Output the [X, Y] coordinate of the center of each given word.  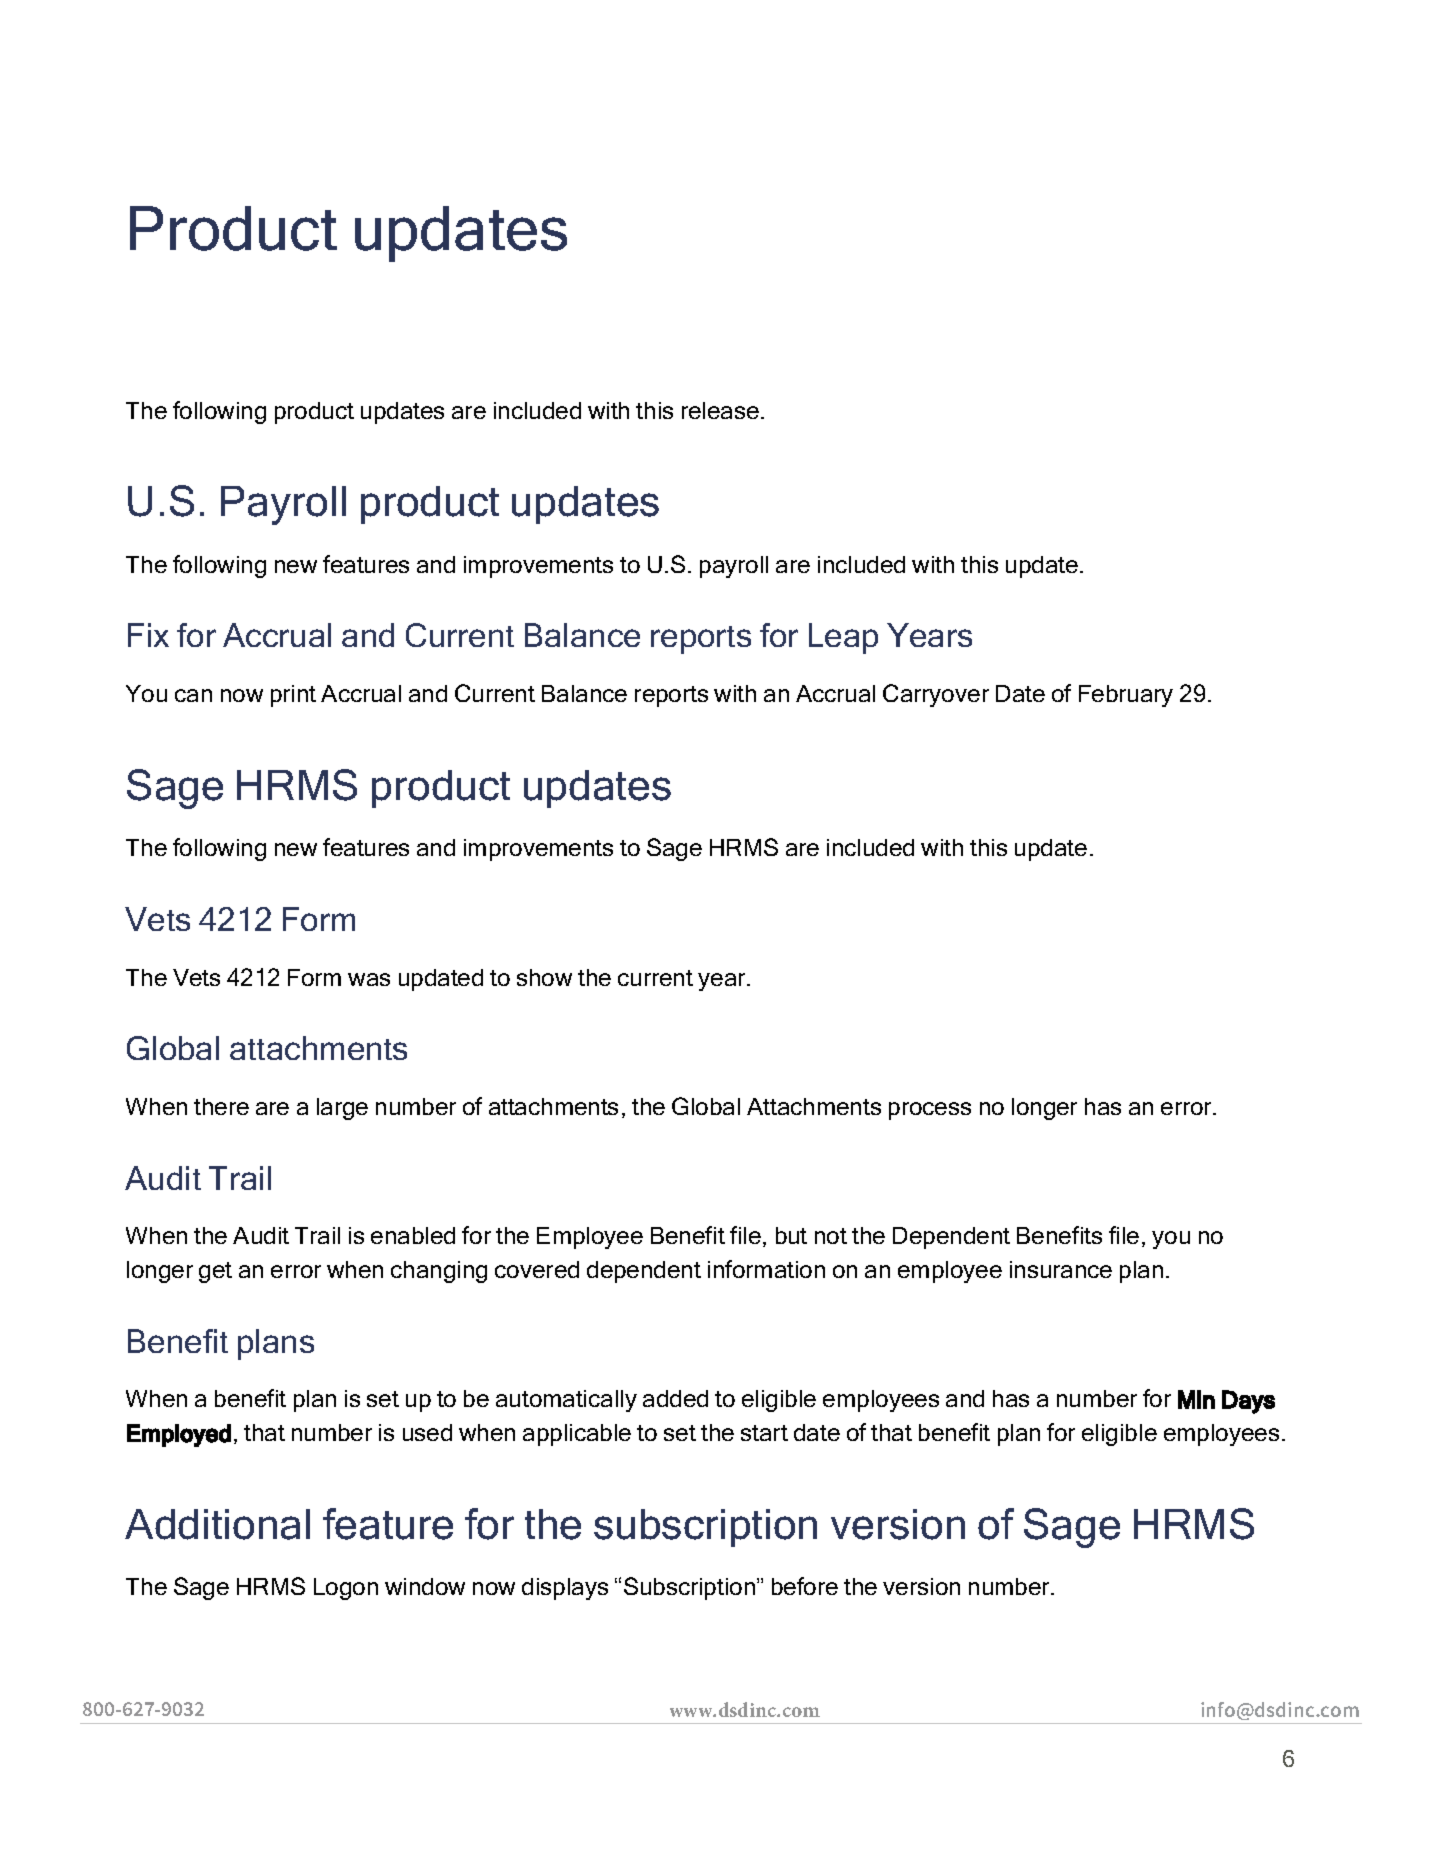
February [1126, 696]
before [805, 1586]
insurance [1061, 1269]
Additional [217, 1524]
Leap [843, 638]
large [342, 1109]
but [791, 1235]
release [722, 410]
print [293, 696]
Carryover [936, 695]
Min [1196, 1399]
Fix [148, 635]
